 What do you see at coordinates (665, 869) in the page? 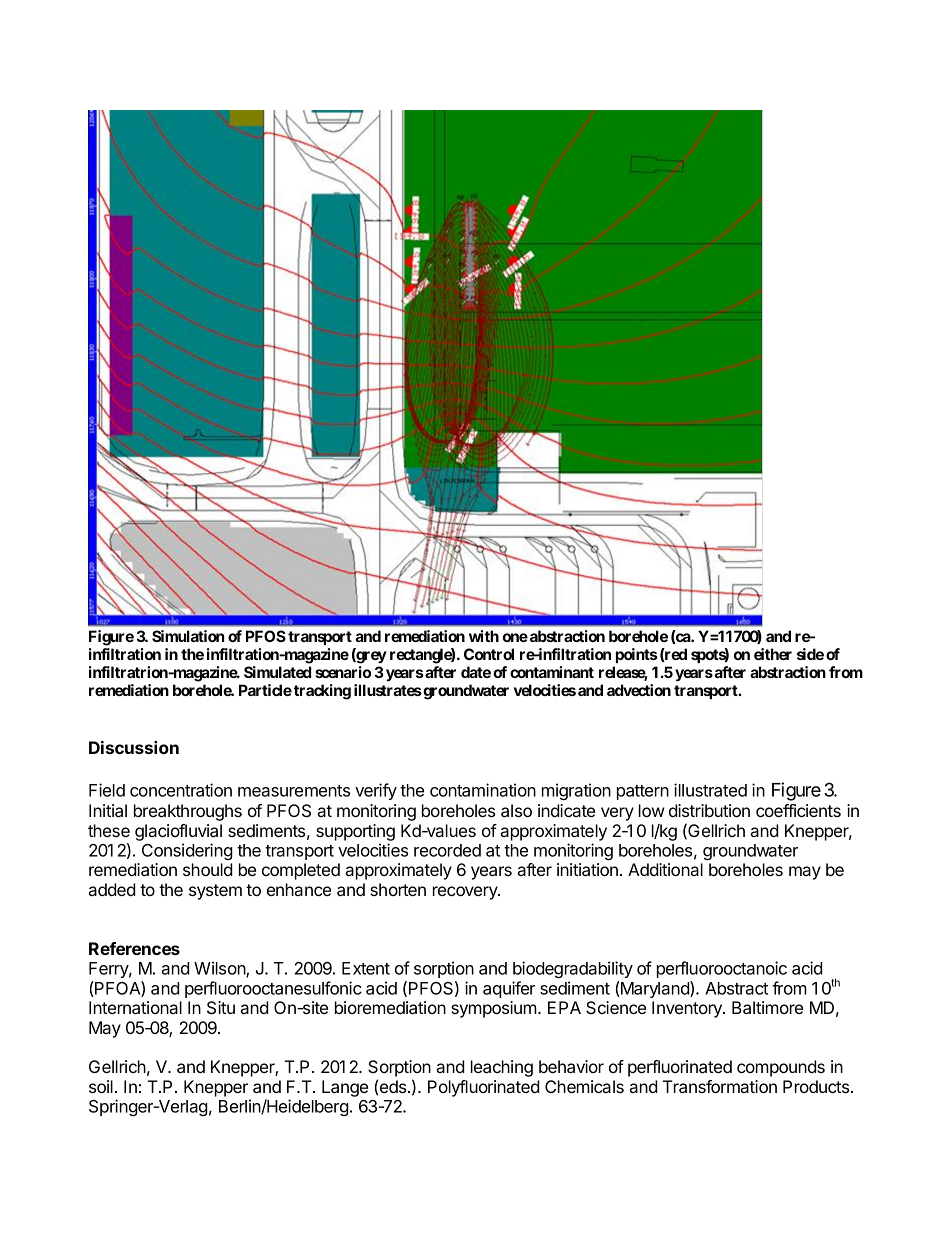
I see `Additional` at bounding box center [665, 869].
